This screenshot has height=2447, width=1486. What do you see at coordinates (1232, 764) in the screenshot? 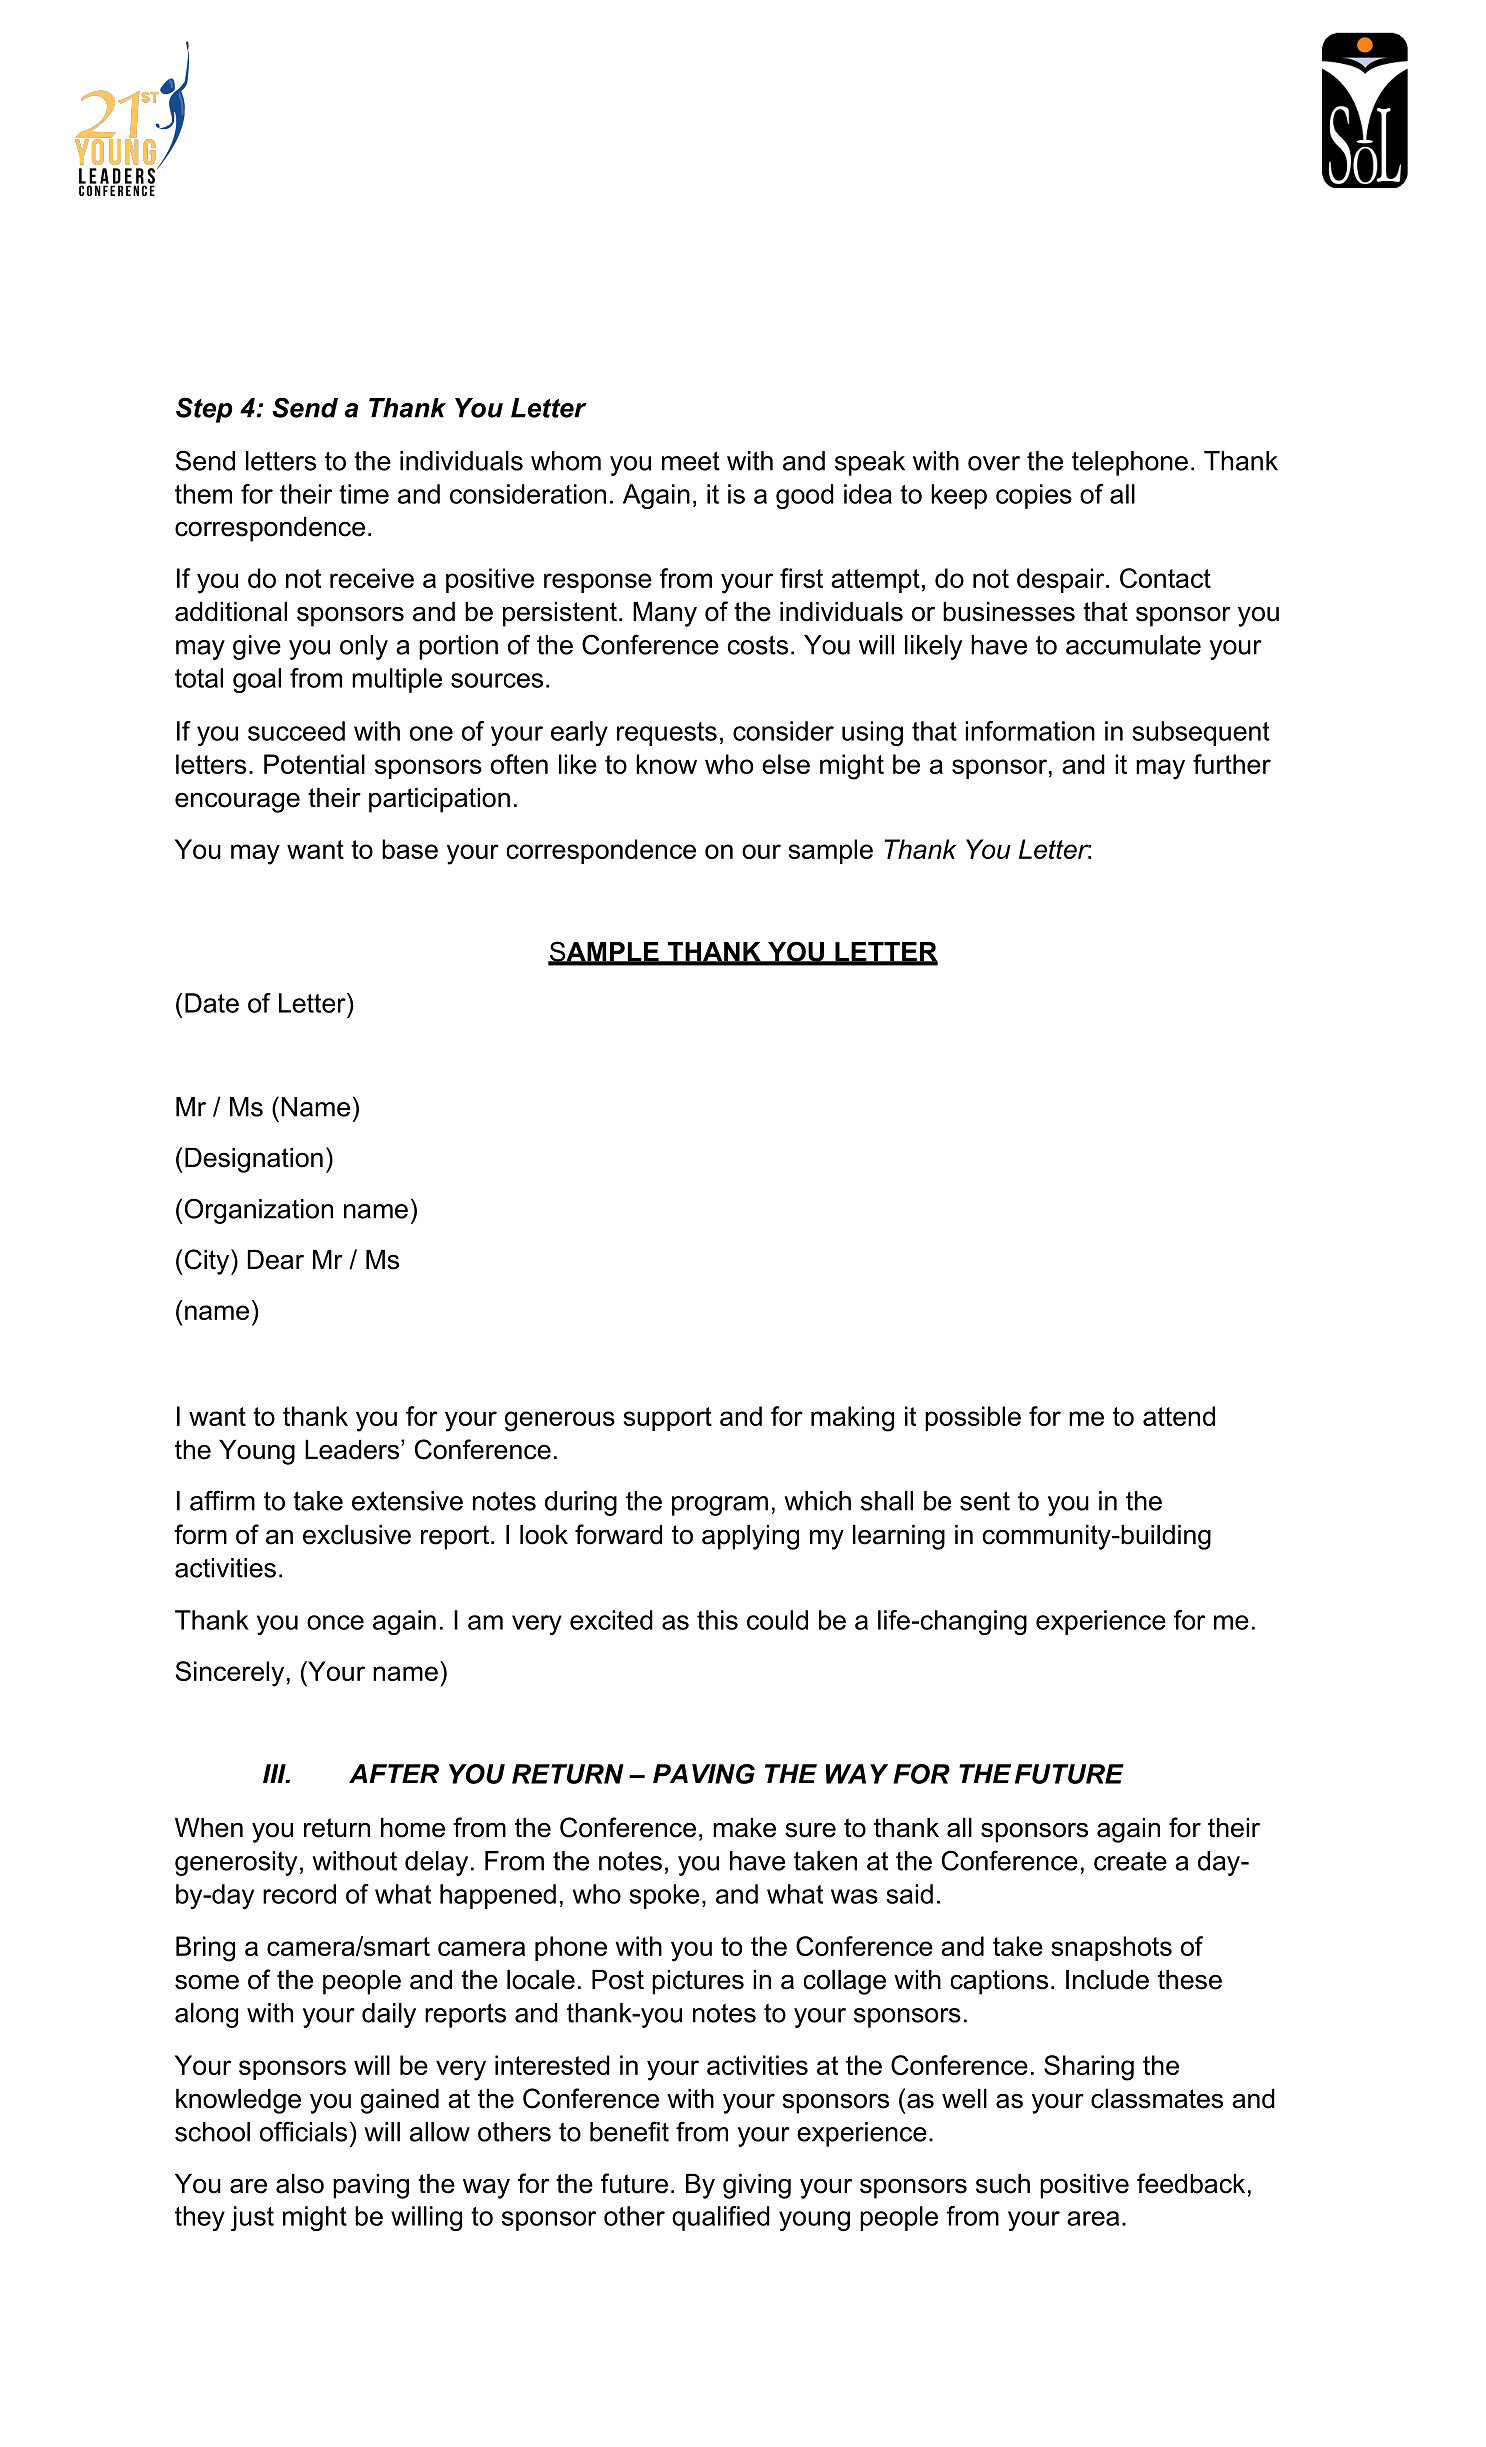
I see `further` at bounding box center [1232, 764].
